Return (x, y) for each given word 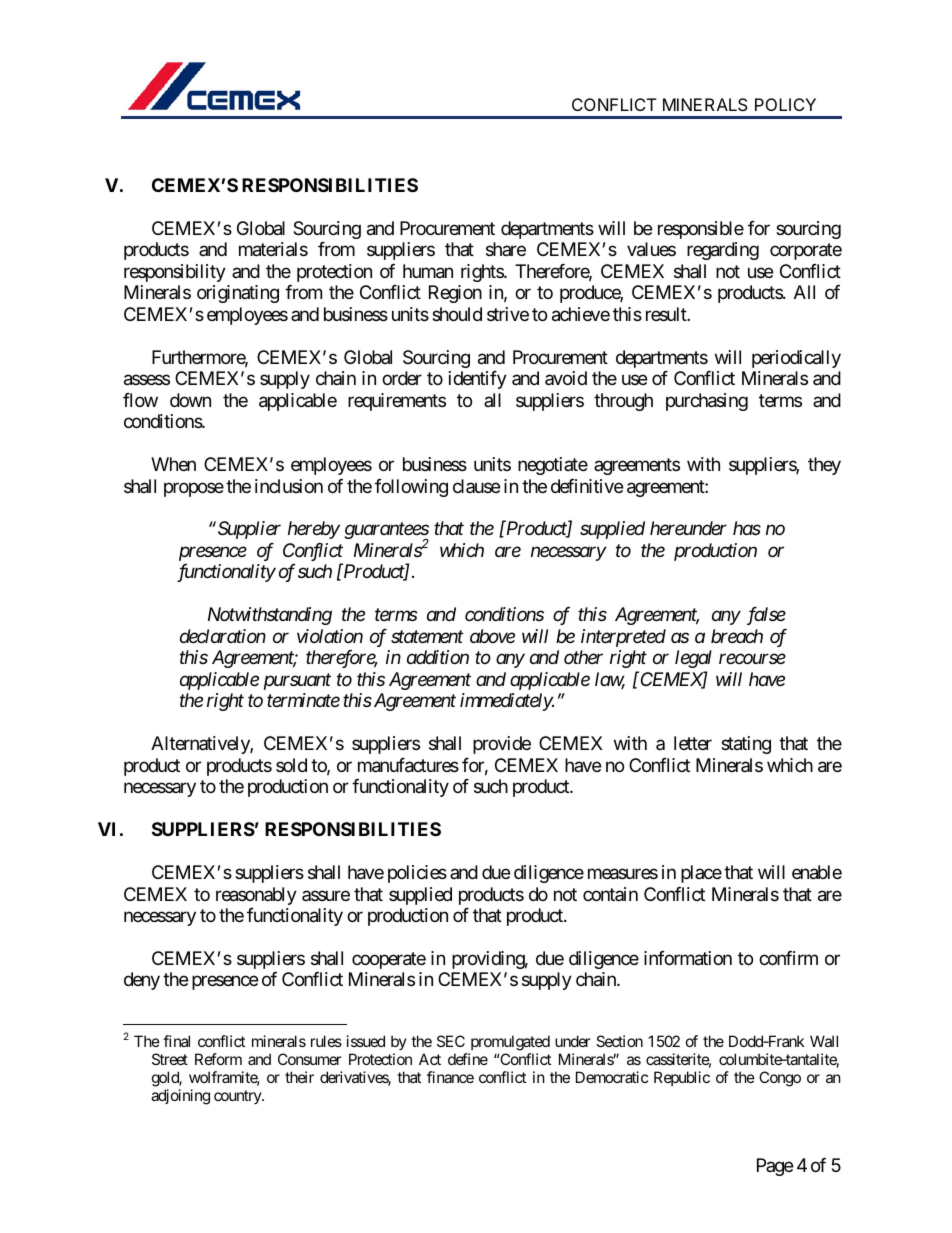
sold (291, 765)
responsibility (175, 273)
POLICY (785, 104)
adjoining (180, 1097)
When (173, 464)
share (506, 249)
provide (502, 745)
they (824, 466)
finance (450, 1077)
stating (746, 745)
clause (476, 486)
